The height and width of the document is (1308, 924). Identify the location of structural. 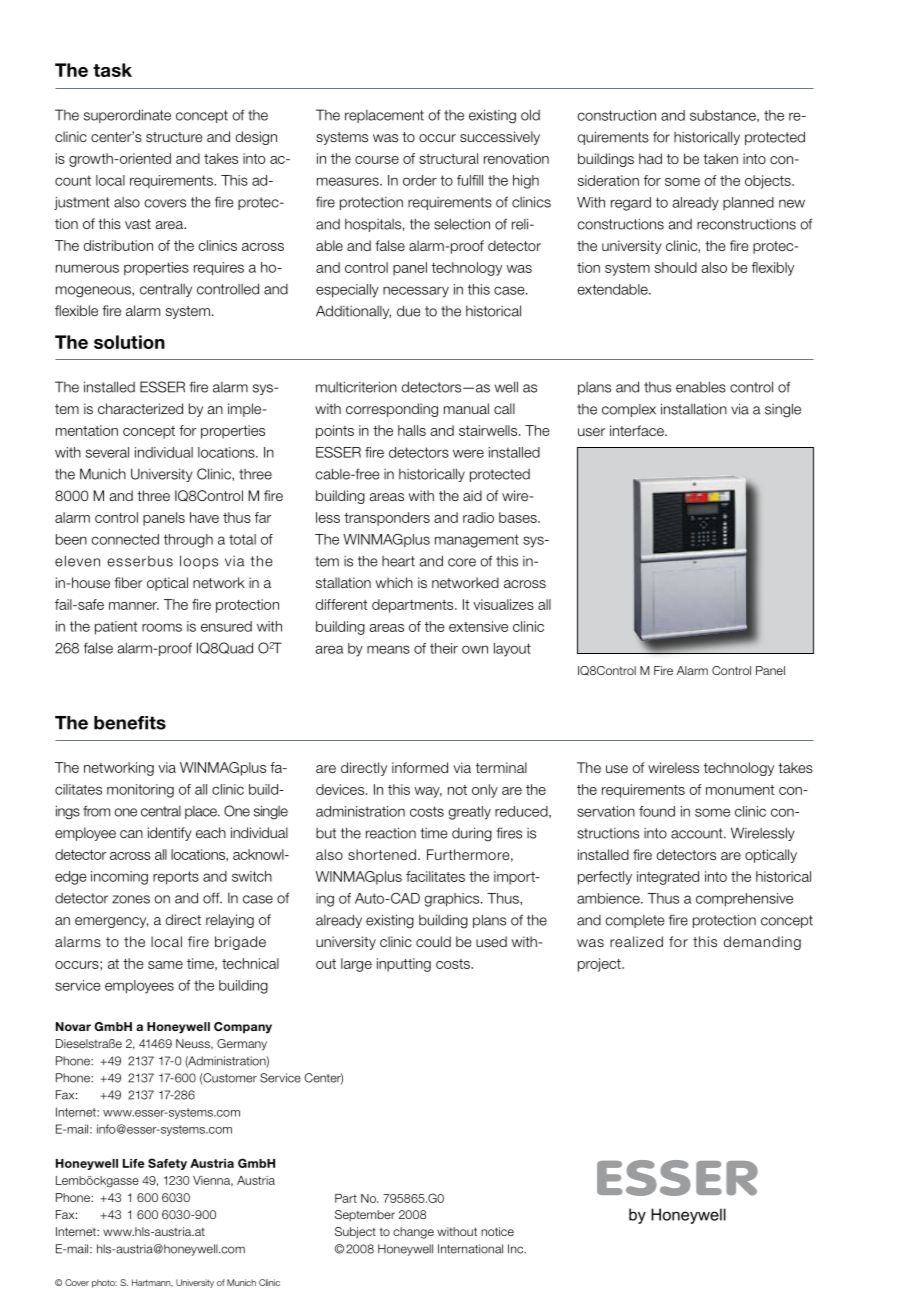
(448, 158).
